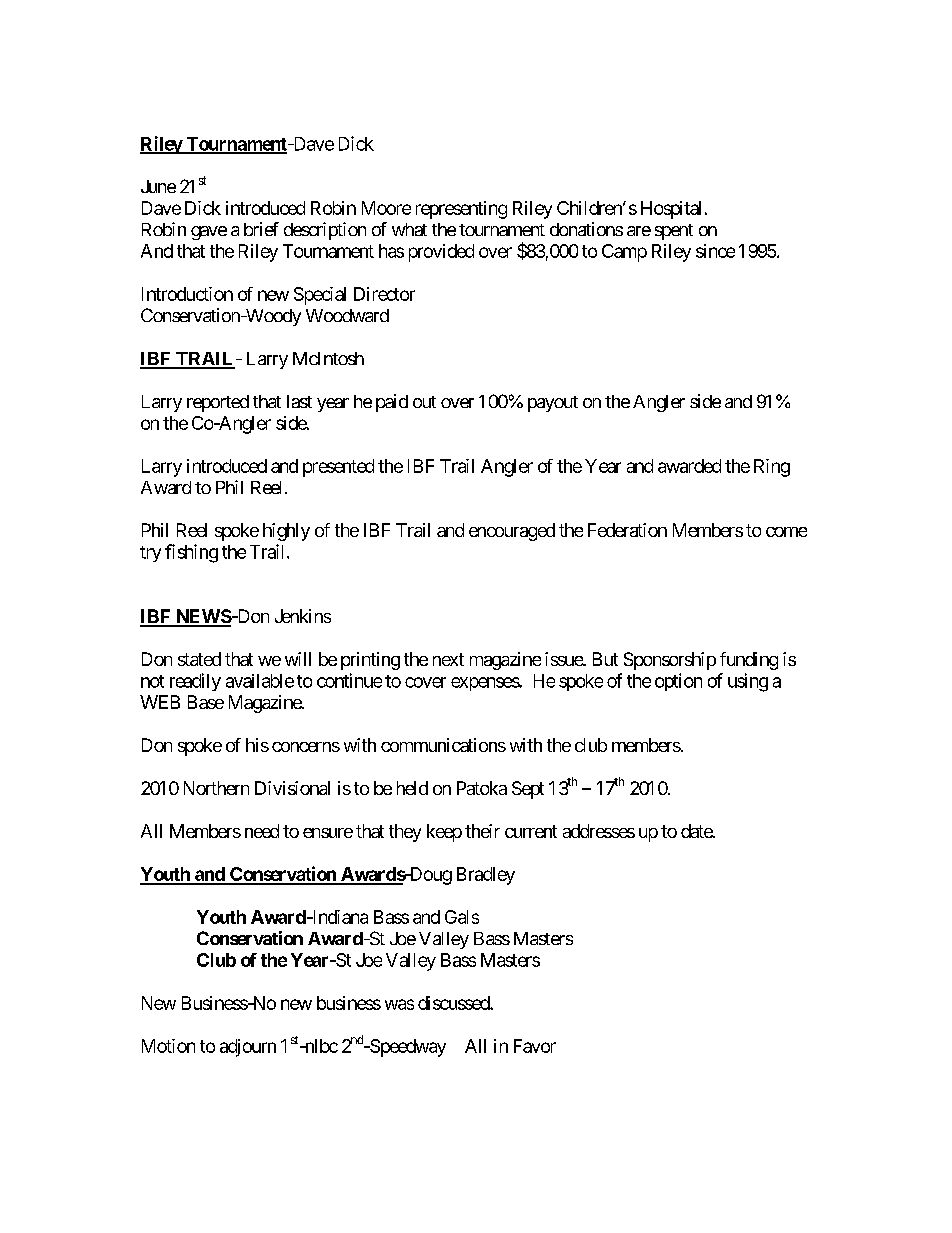 The width and height of the screenshot is (952, 1233). What do you see at coordinates (261, 229) in the screenshot?
I see `brief` at bounding box center [261, 229].
